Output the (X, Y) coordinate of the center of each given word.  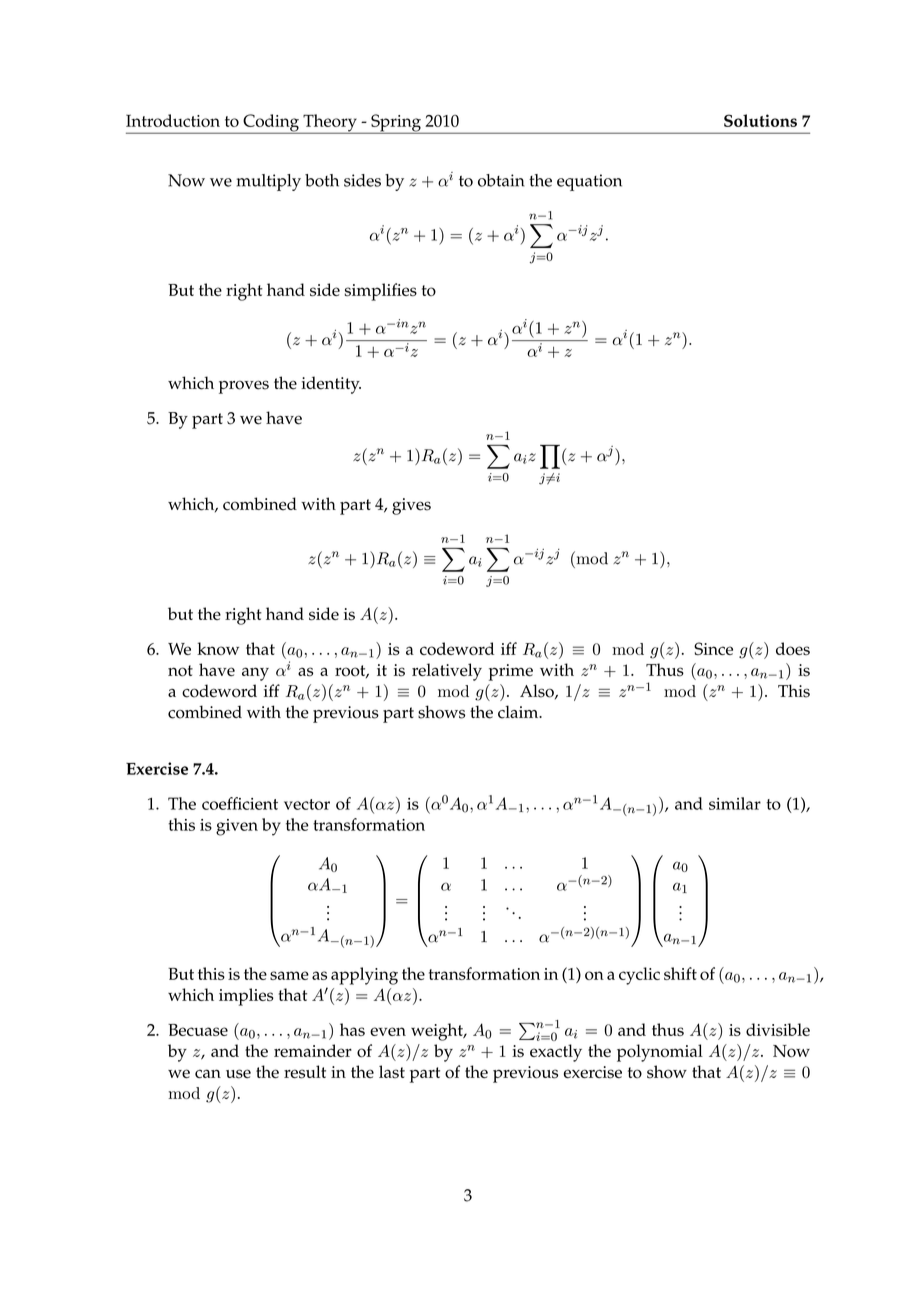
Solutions (760, 120)
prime (511, 672)
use (238, 1074)
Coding (271, 124)
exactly (556, 1053)
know (218, 648)
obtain (501, 180)
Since (713, 648)
